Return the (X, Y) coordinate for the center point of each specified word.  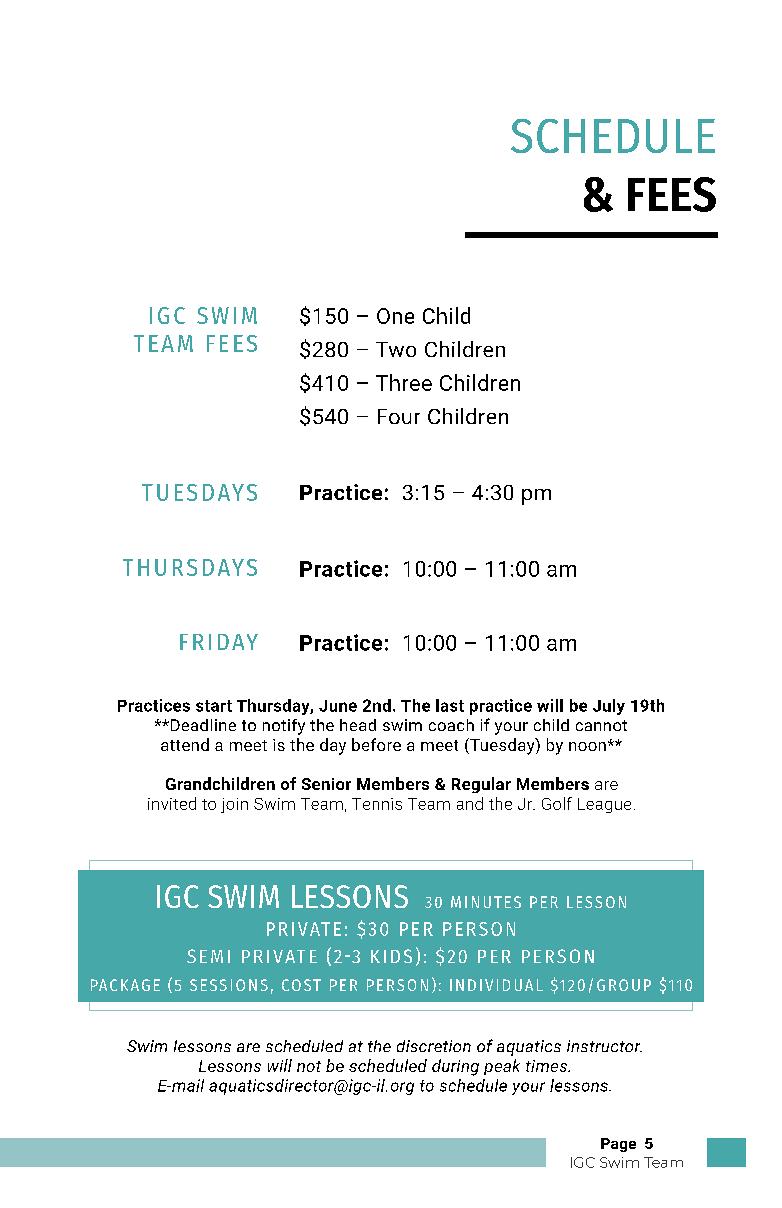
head (358, 725)
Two (396, 349)
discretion (434, 1046)
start (214, 706)
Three (404, 382)
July (609, 707)
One (395, 316)
